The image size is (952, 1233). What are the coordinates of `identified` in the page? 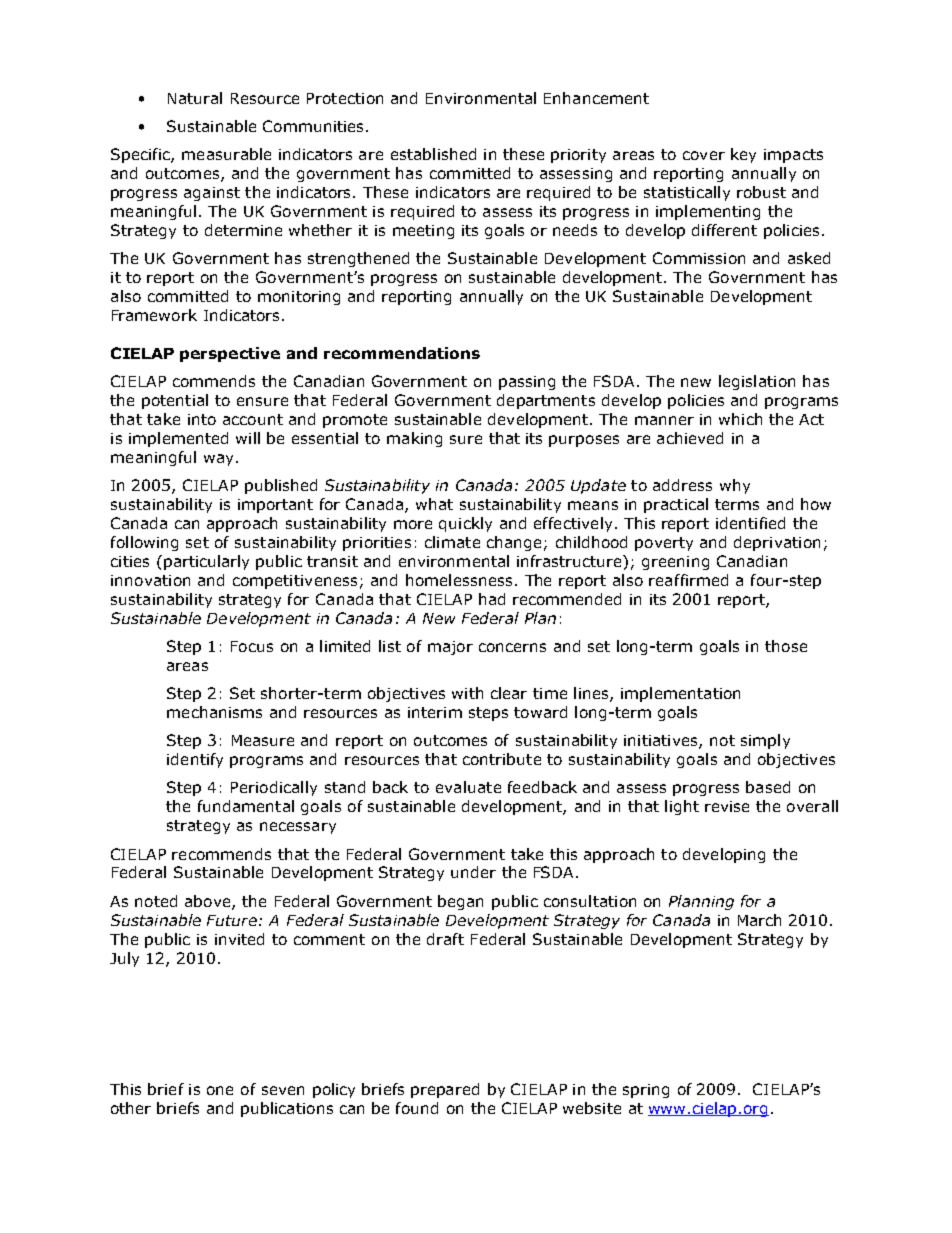 It's located at (750, 523).
